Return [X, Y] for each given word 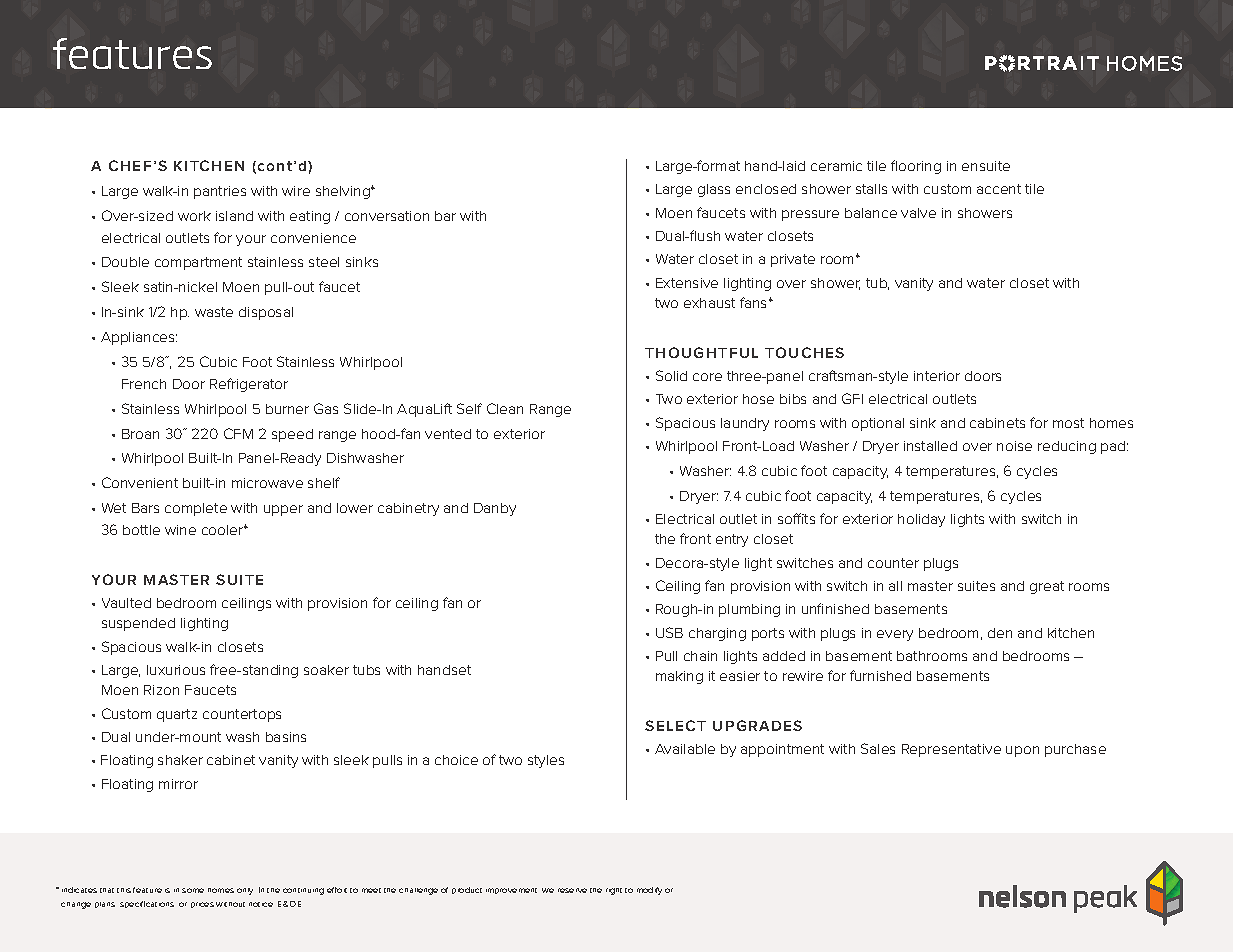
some [193, 890]
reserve [572, 890]
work [194, 216]
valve [918, 213]
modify [649, 891]
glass [714, 190]
